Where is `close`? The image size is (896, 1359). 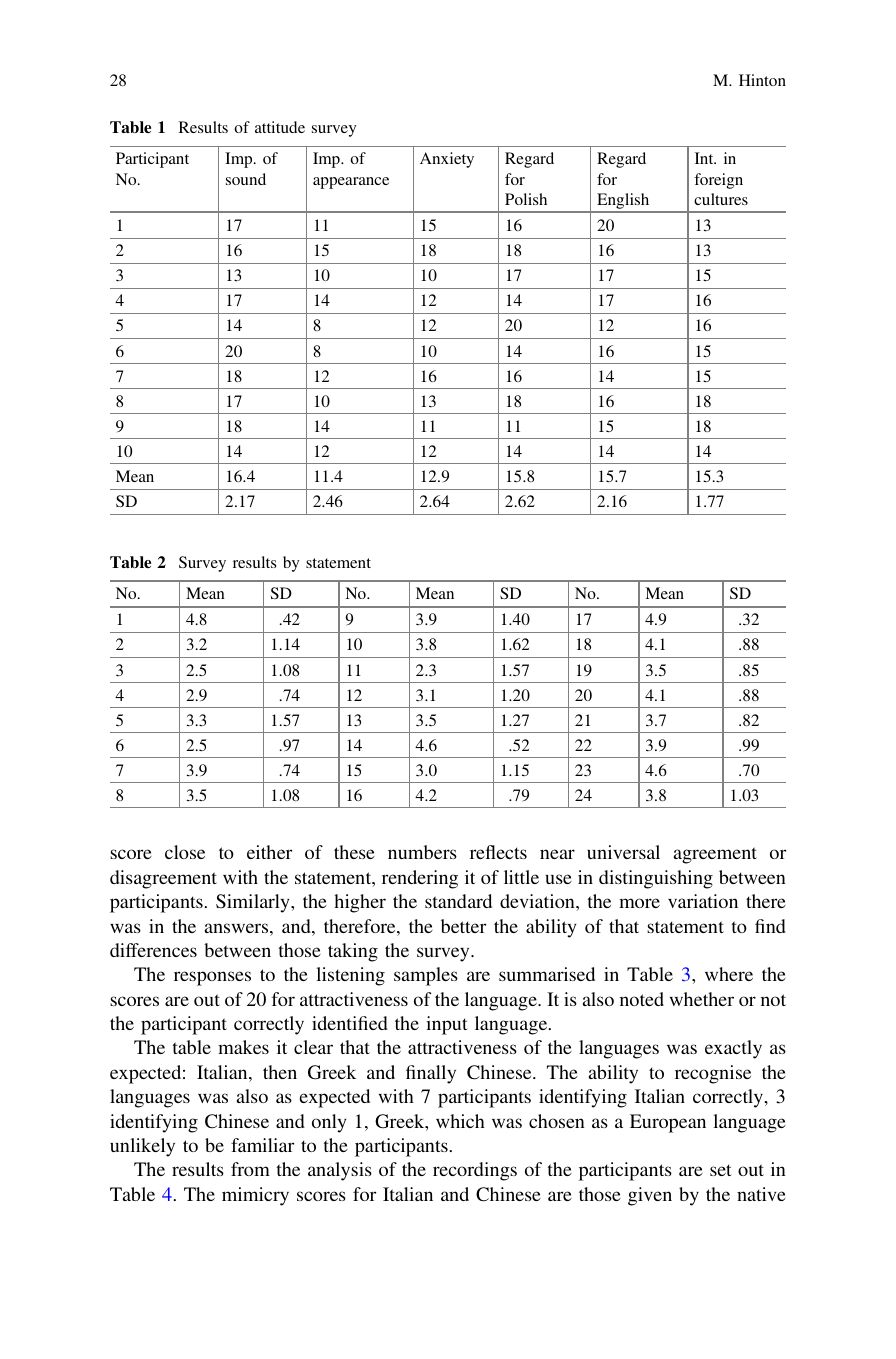 close is located at coordinates (185, 852).
